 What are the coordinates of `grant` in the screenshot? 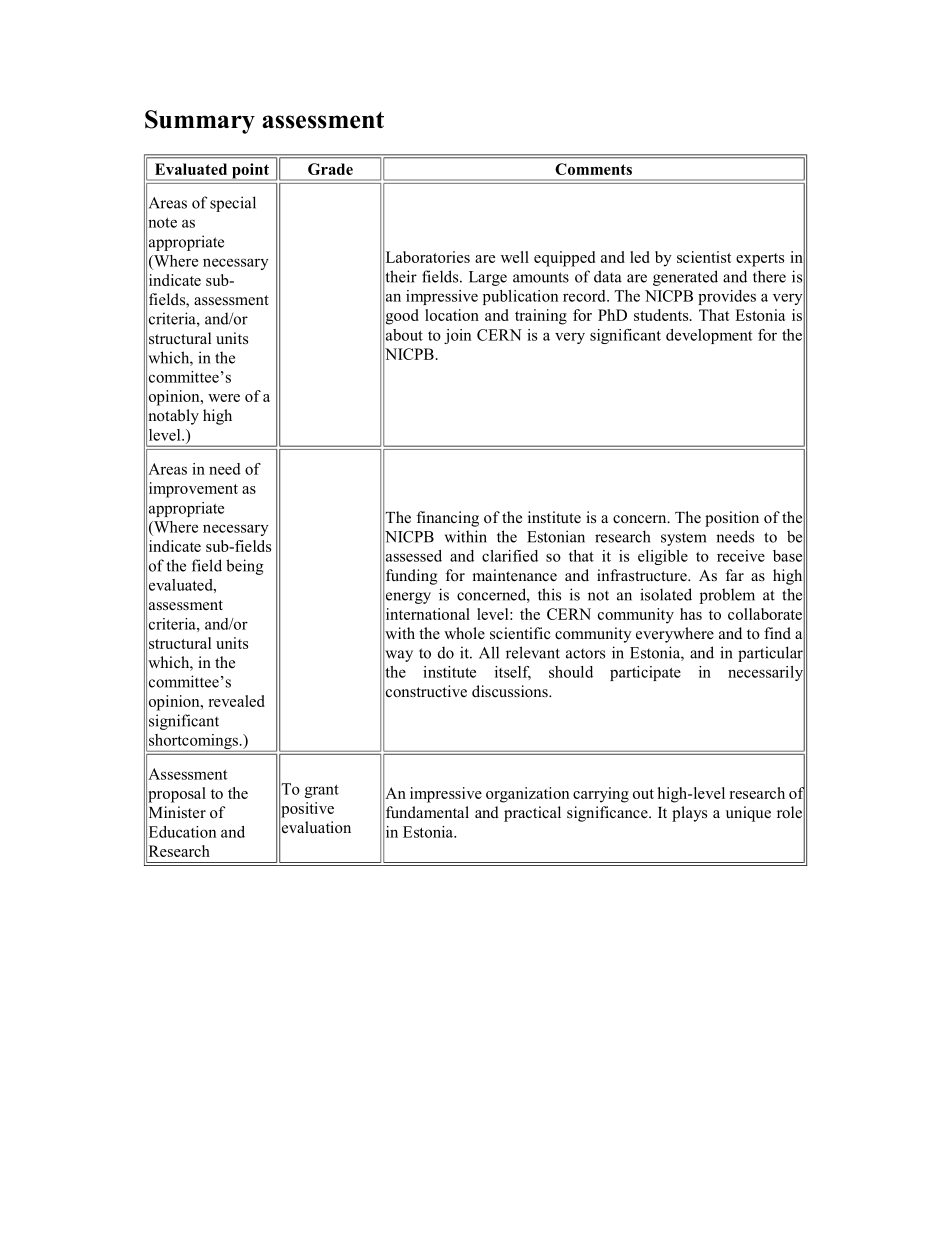 It's located at (322, 791).
